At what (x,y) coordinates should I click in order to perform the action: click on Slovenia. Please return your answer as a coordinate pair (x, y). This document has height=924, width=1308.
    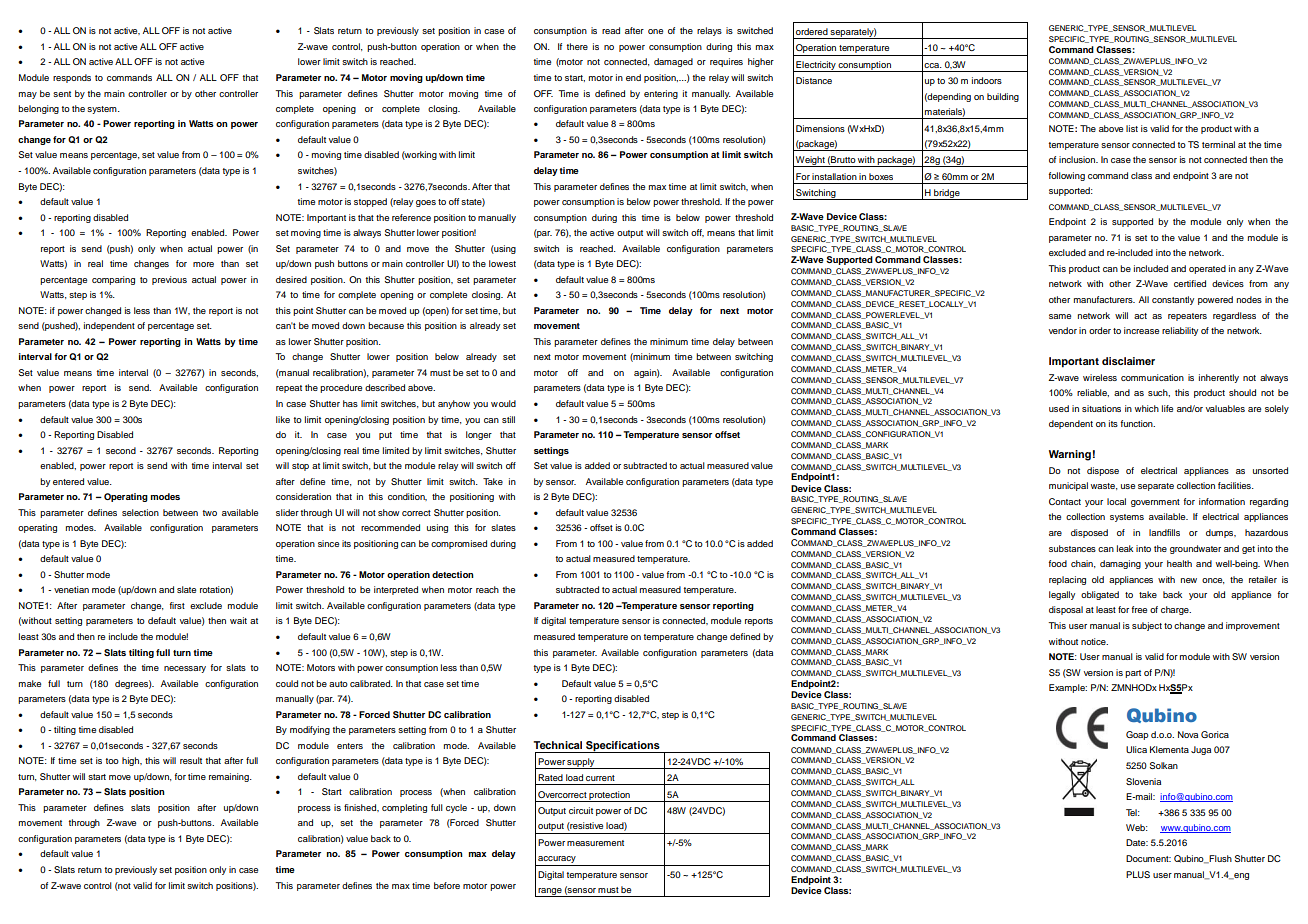
    Looking at the image, I should click on (1143, 781).
